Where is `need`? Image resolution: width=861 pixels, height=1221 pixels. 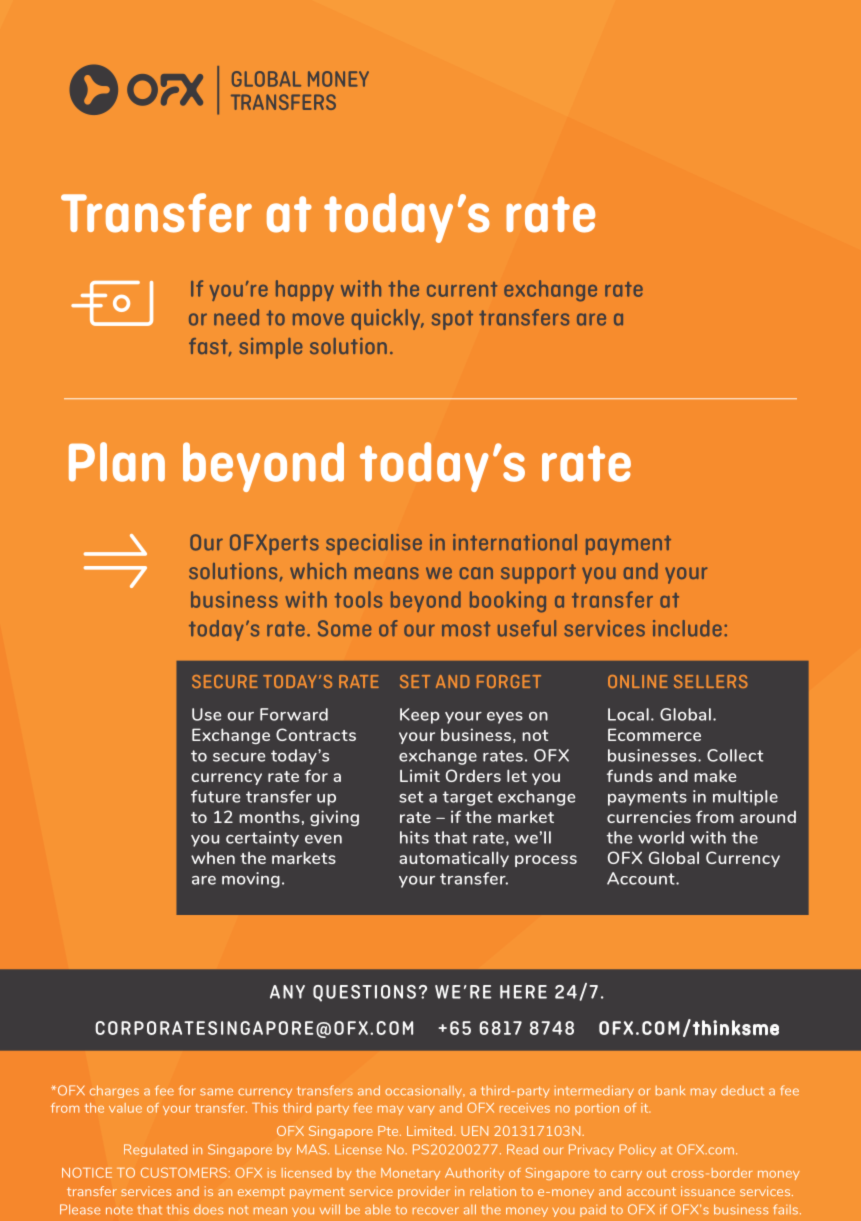 need is located at coordinates (236, 317).
